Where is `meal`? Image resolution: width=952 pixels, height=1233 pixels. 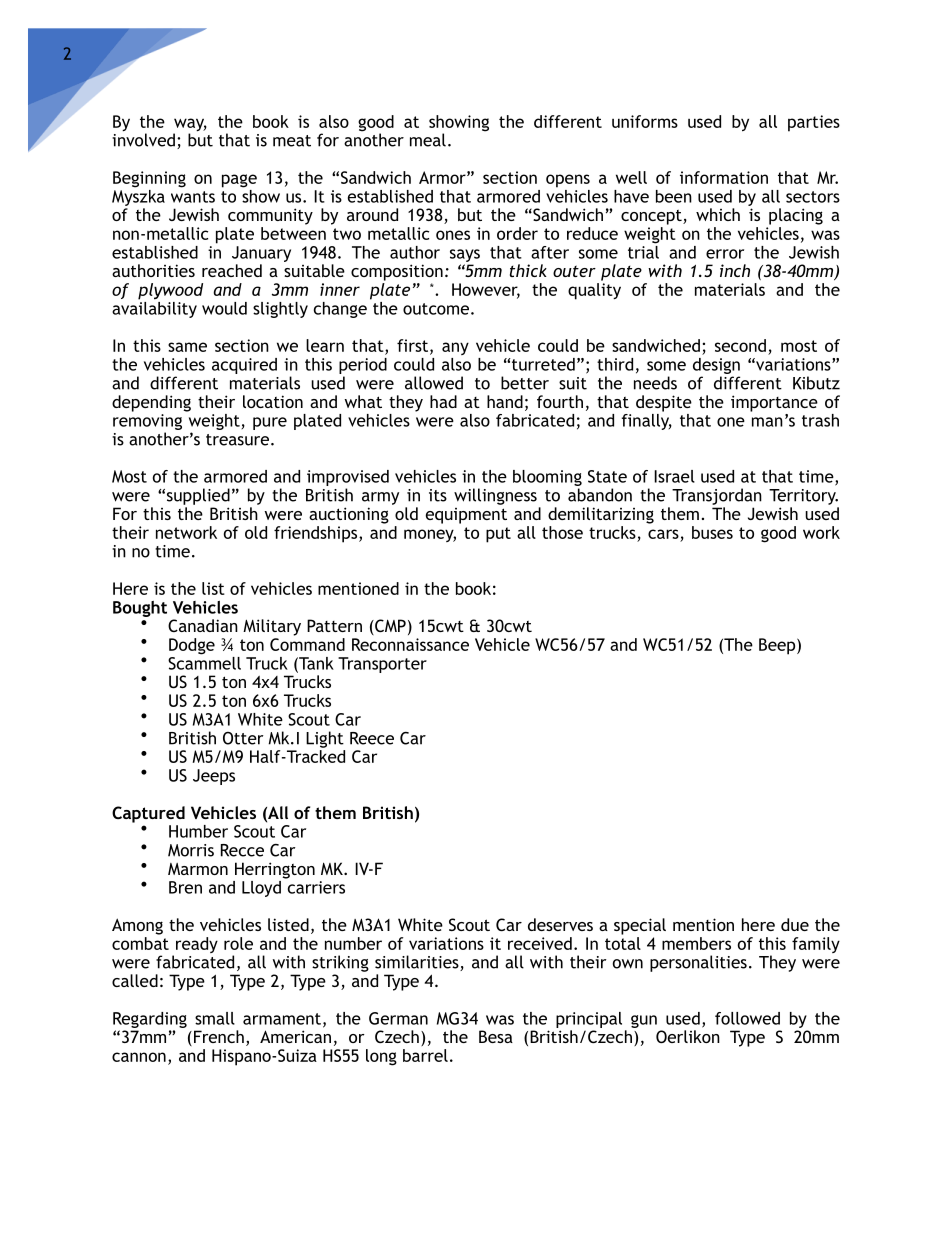
meal is located at coordinates (428, 140).
